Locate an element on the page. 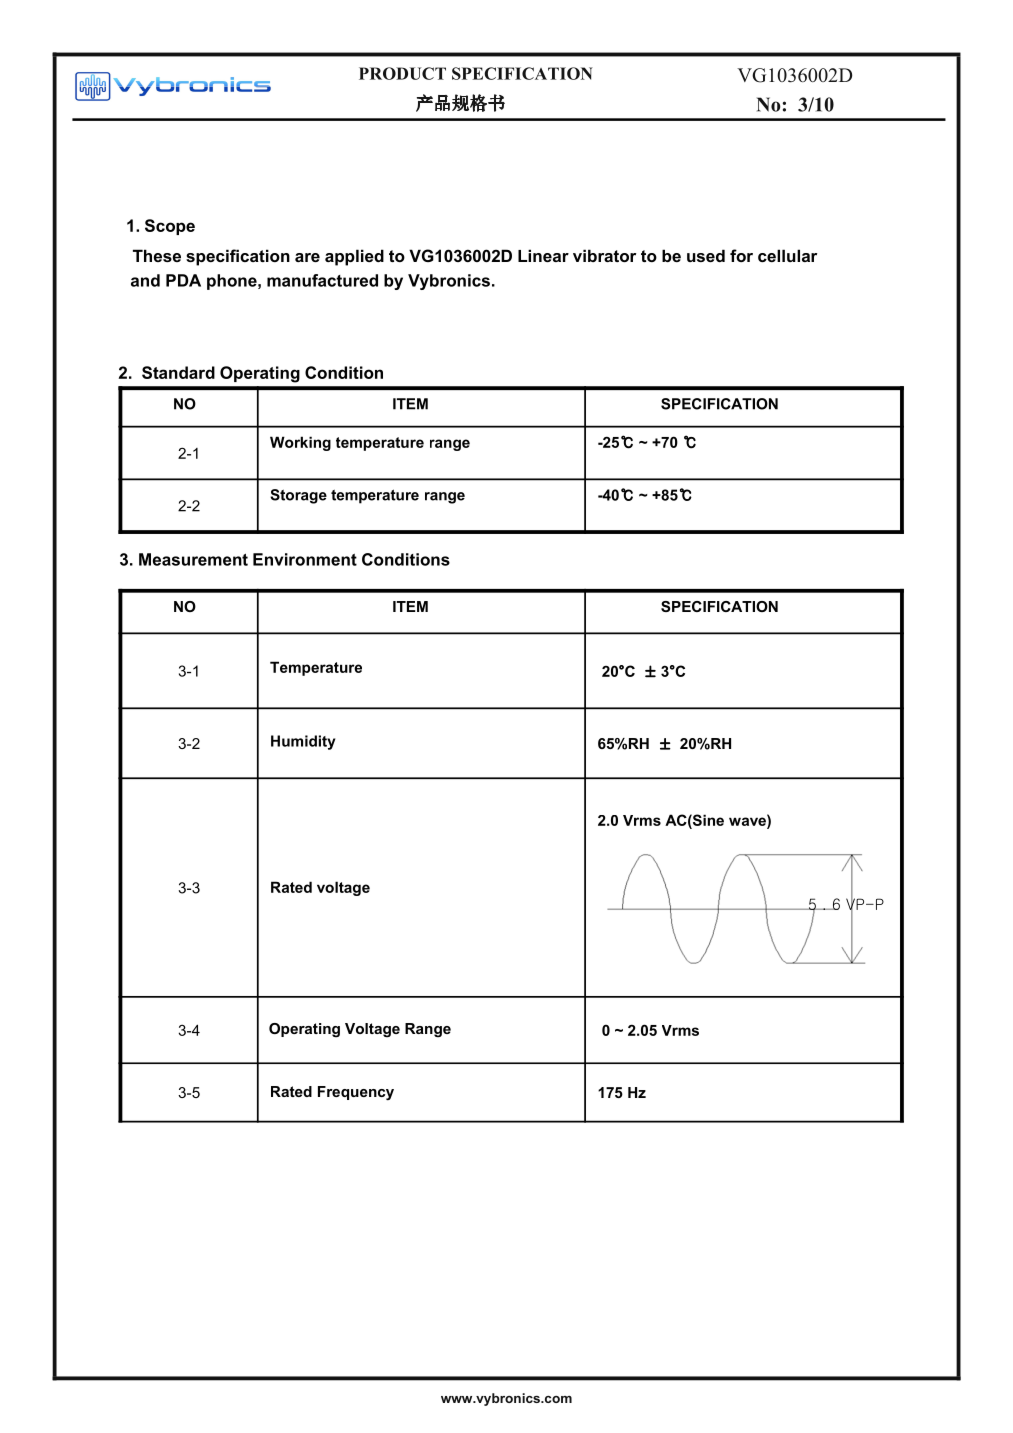 The width and height of the page is (1013, 1433). Environment is located at coordinates (305, 559).
